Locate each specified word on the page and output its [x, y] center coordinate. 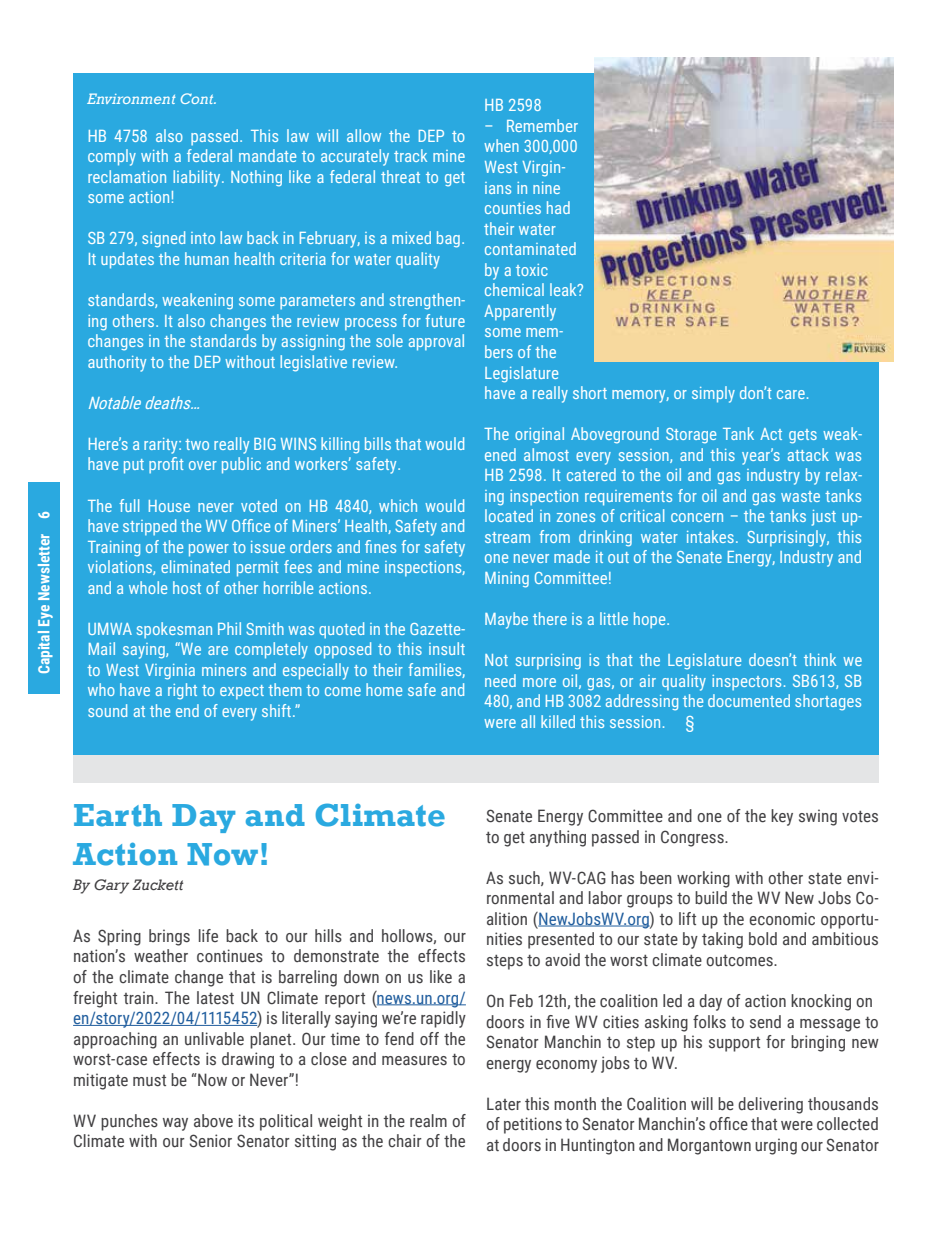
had [558, 207]
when [501, 145]
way [175, 1124]
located [509, 515]
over [203, 465]
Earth [118, 815]
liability [198, 178]
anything [558, 838]
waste [800, 496]
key [782, 817]
